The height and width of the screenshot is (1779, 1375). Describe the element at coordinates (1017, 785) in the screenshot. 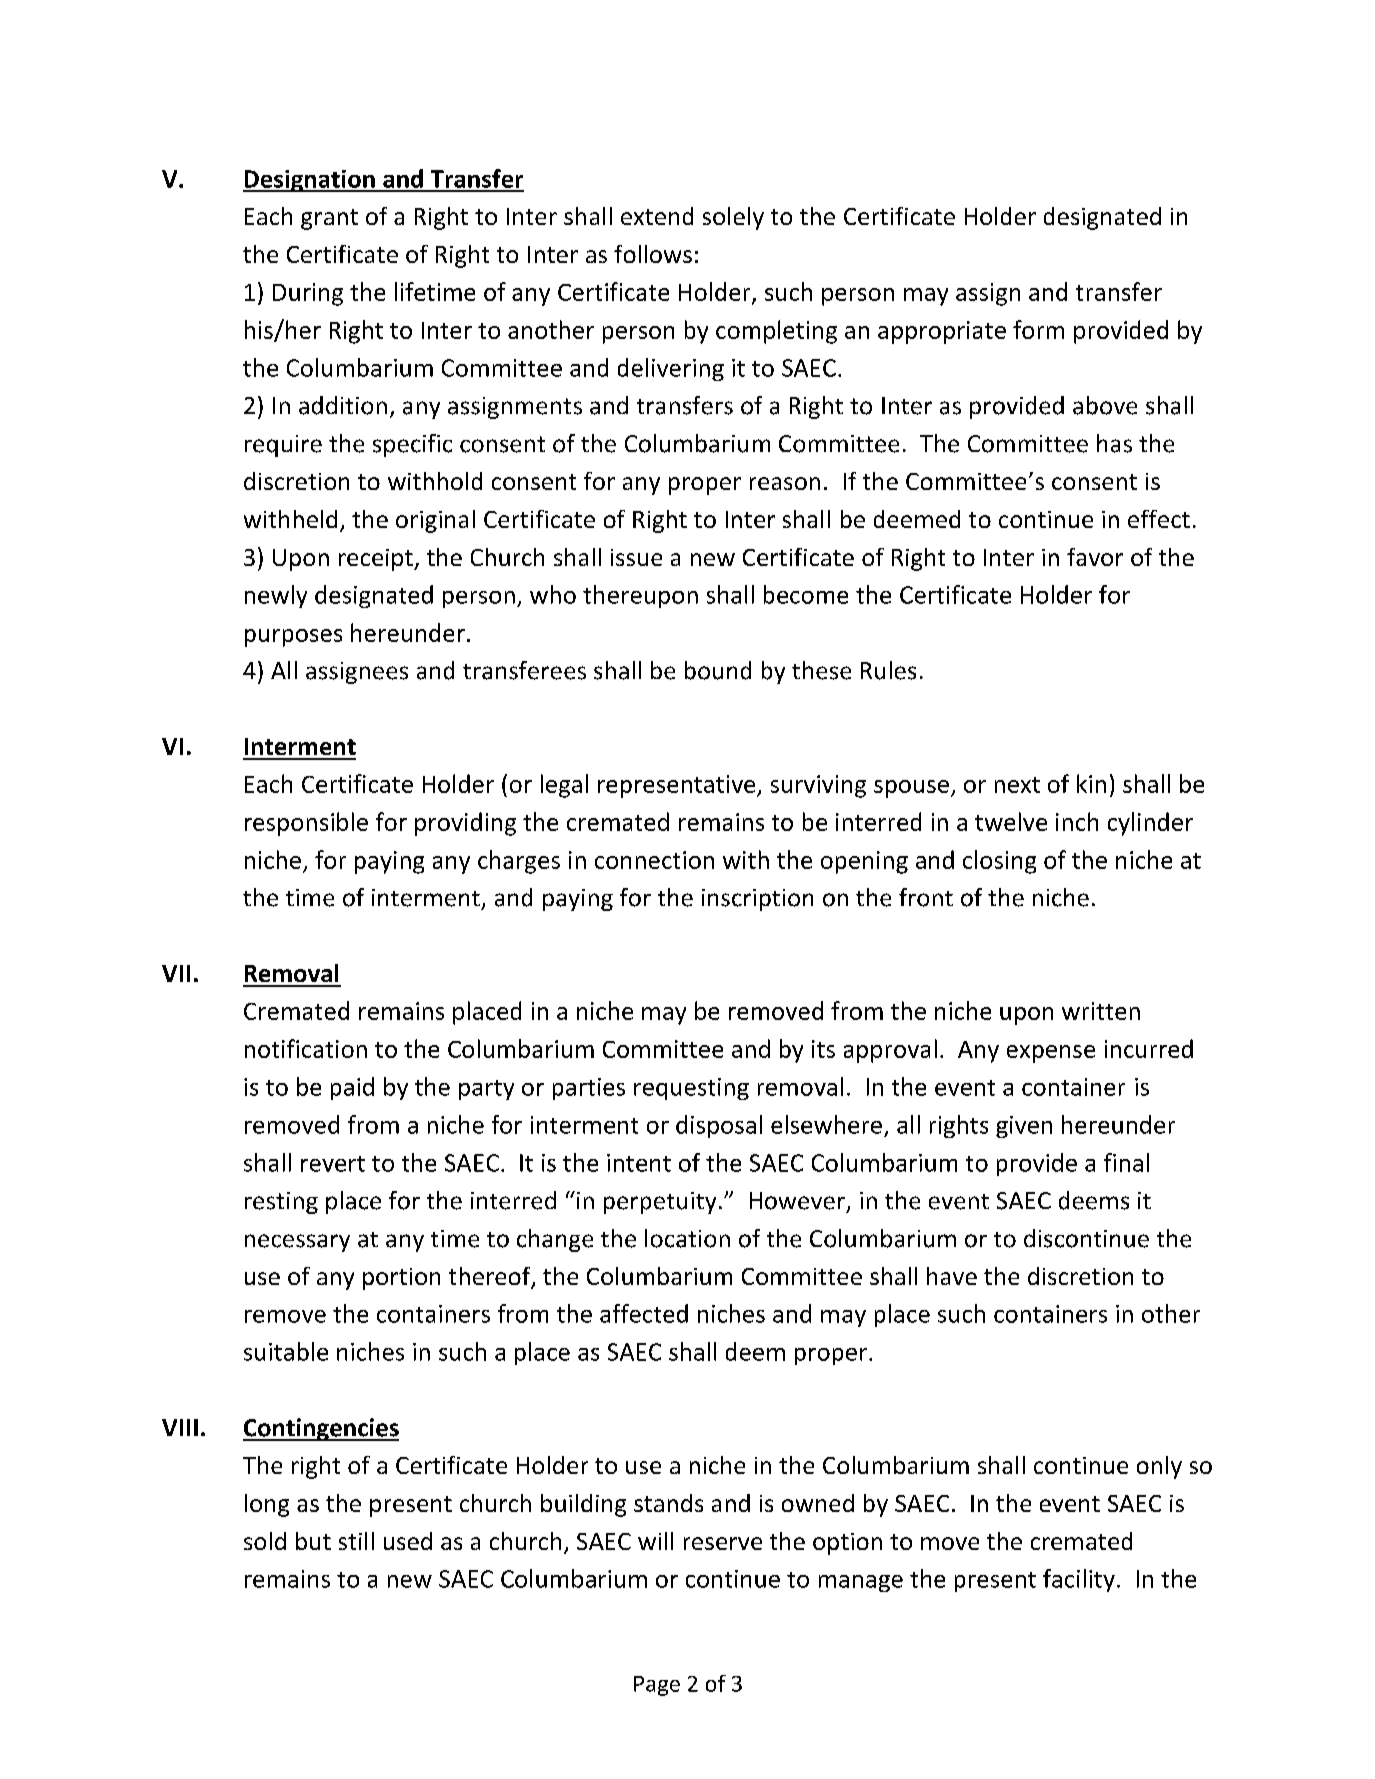

I see `next` at that location.
